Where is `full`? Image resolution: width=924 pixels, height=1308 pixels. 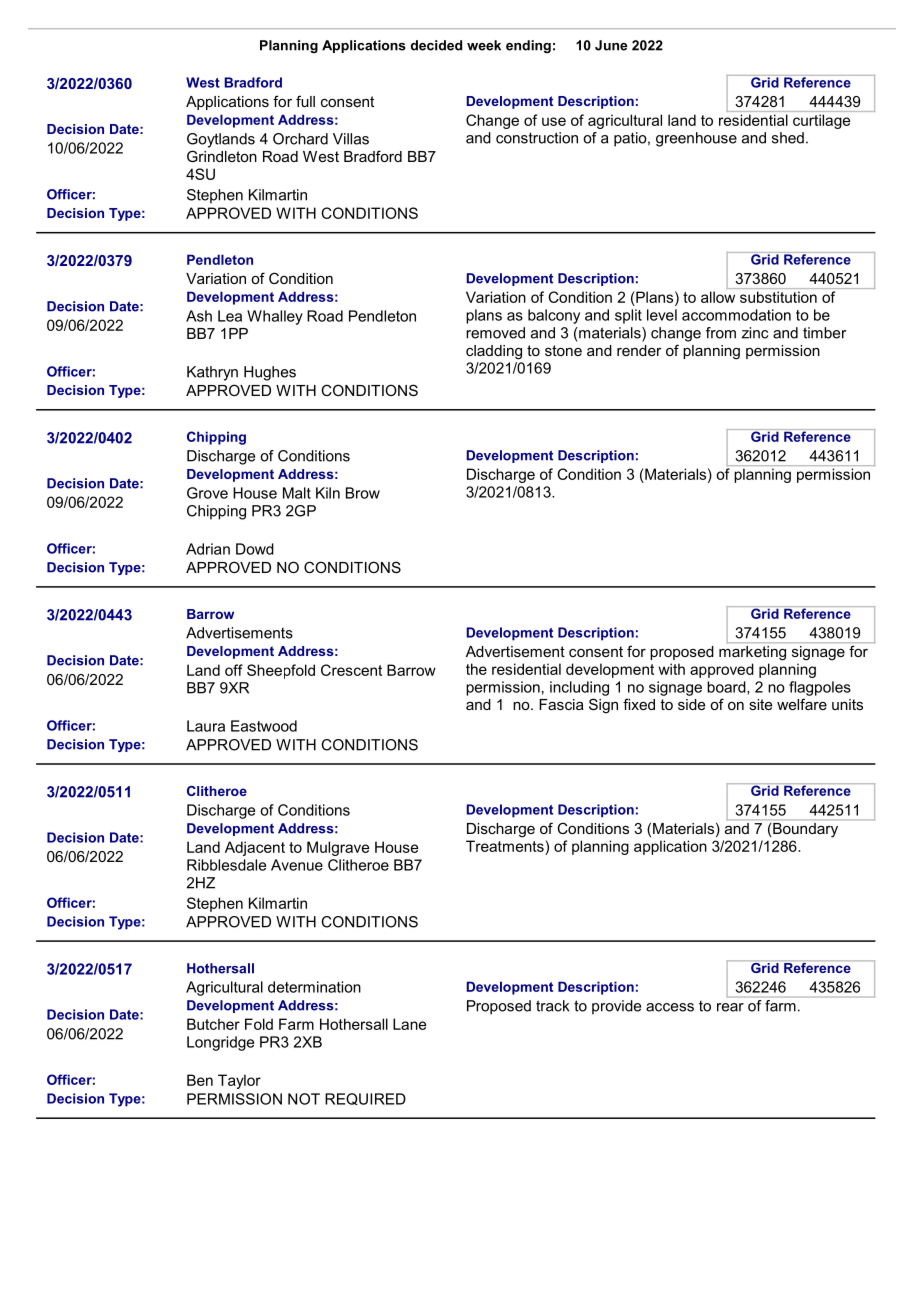 full is located at coordinates (305, 101).
